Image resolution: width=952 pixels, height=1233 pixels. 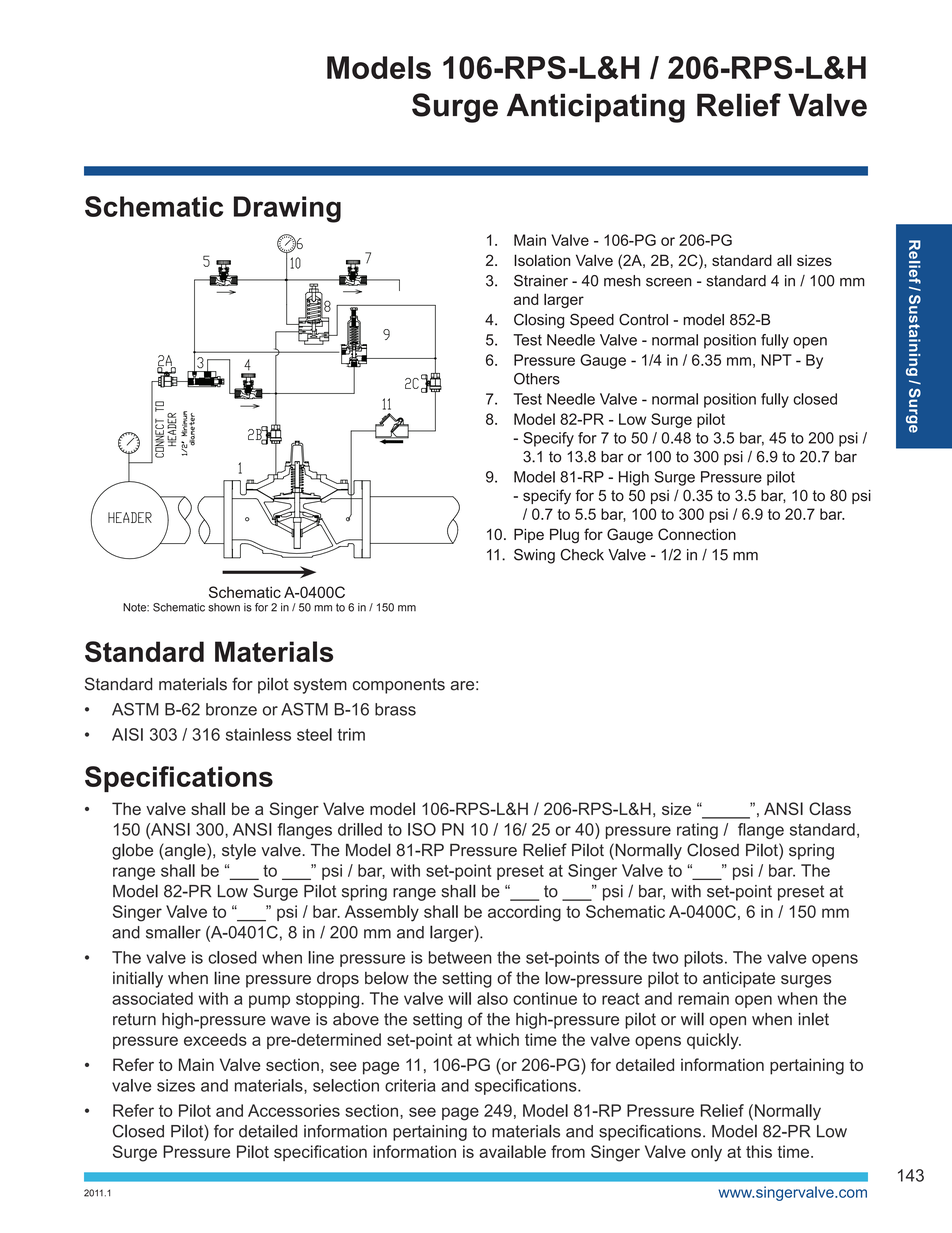 I want to click on Drawing, so click(x=287, y=209).
